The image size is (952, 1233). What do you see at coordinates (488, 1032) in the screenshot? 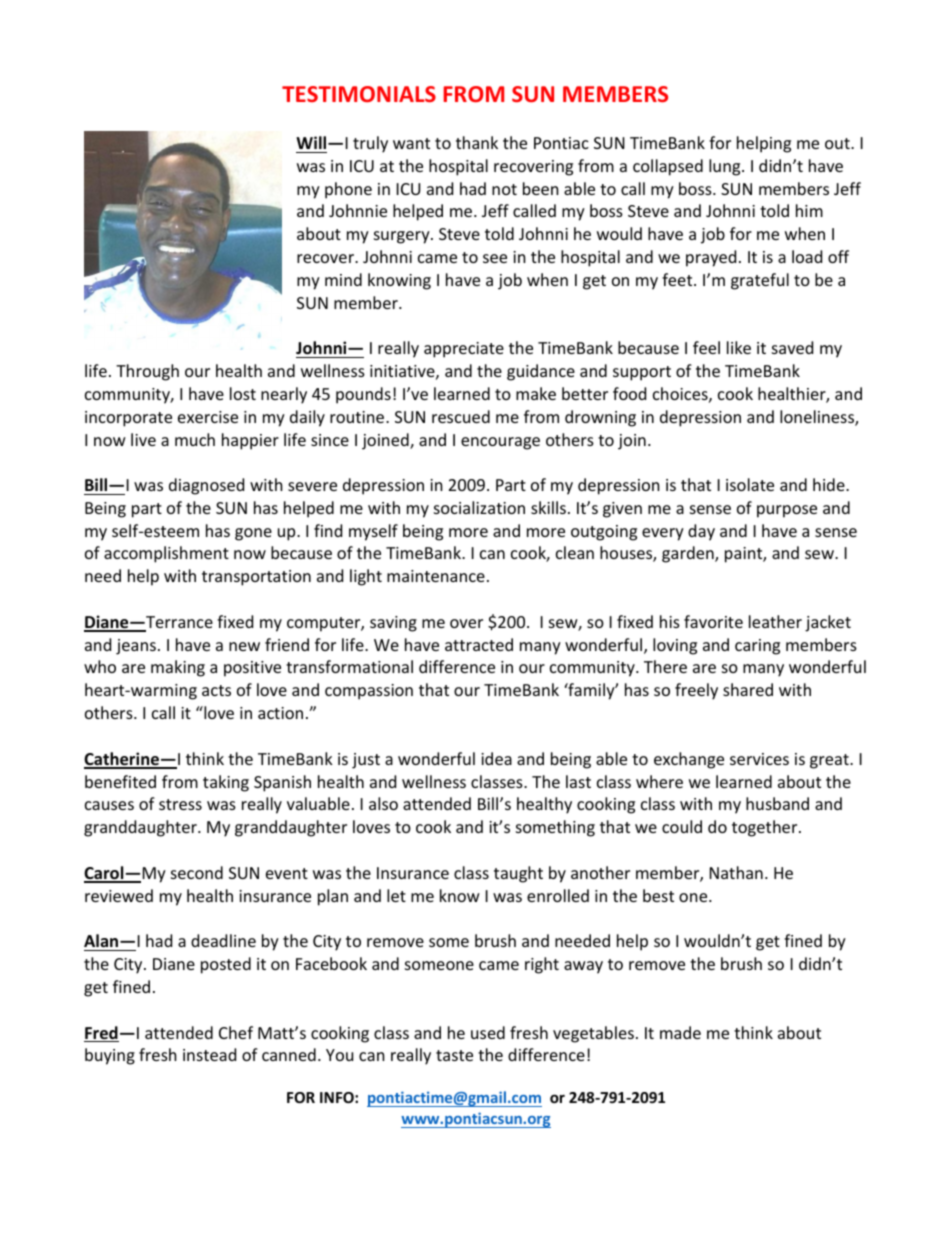
I see `used` at bounding box center [488, 1032].
